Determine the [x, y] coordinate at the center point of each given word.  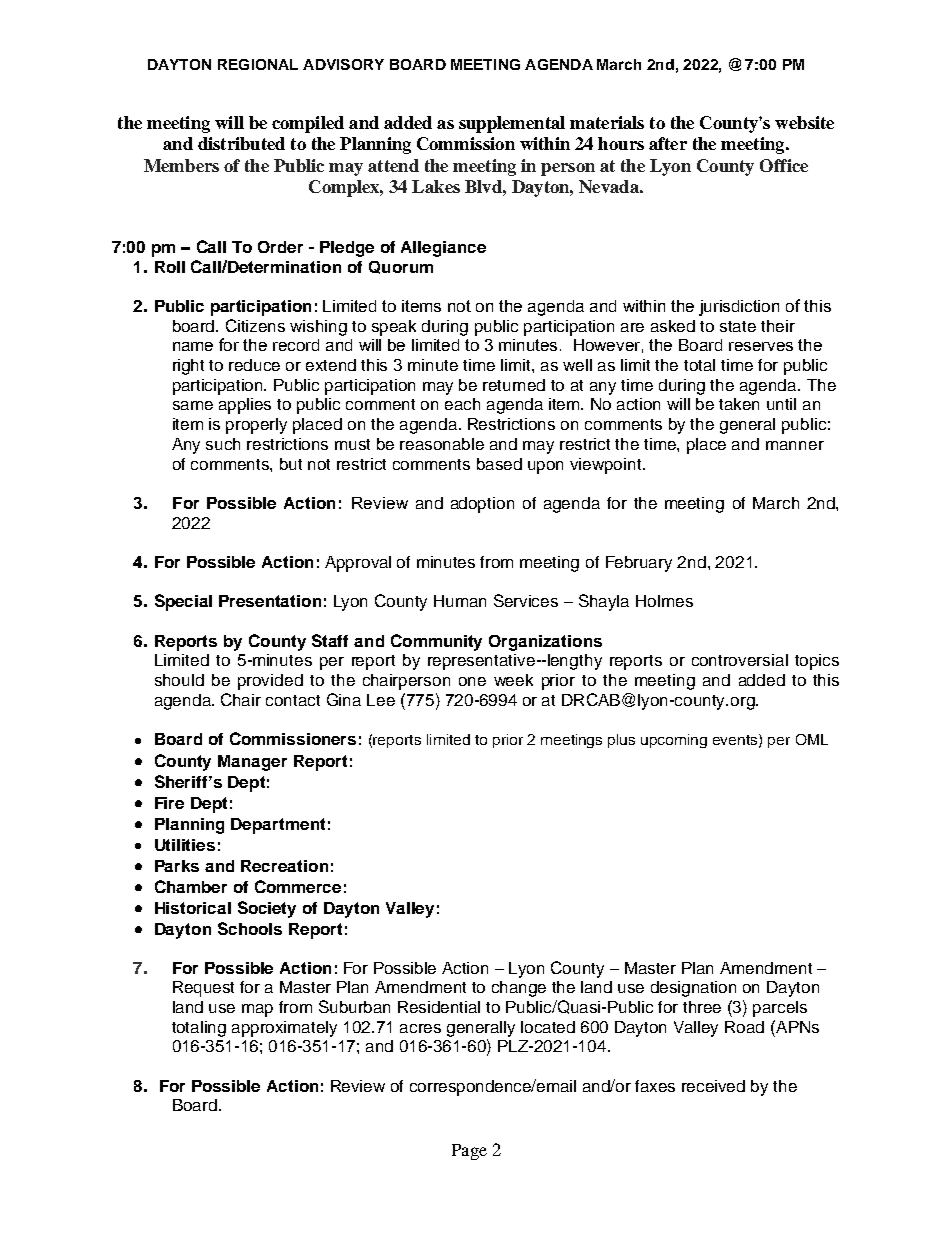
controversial [740, 660]
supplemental [512, 124]
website [804, 122]
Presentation [270, 601]
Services [526, 600]
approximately [284, 1029]
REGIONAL [258, 64]
